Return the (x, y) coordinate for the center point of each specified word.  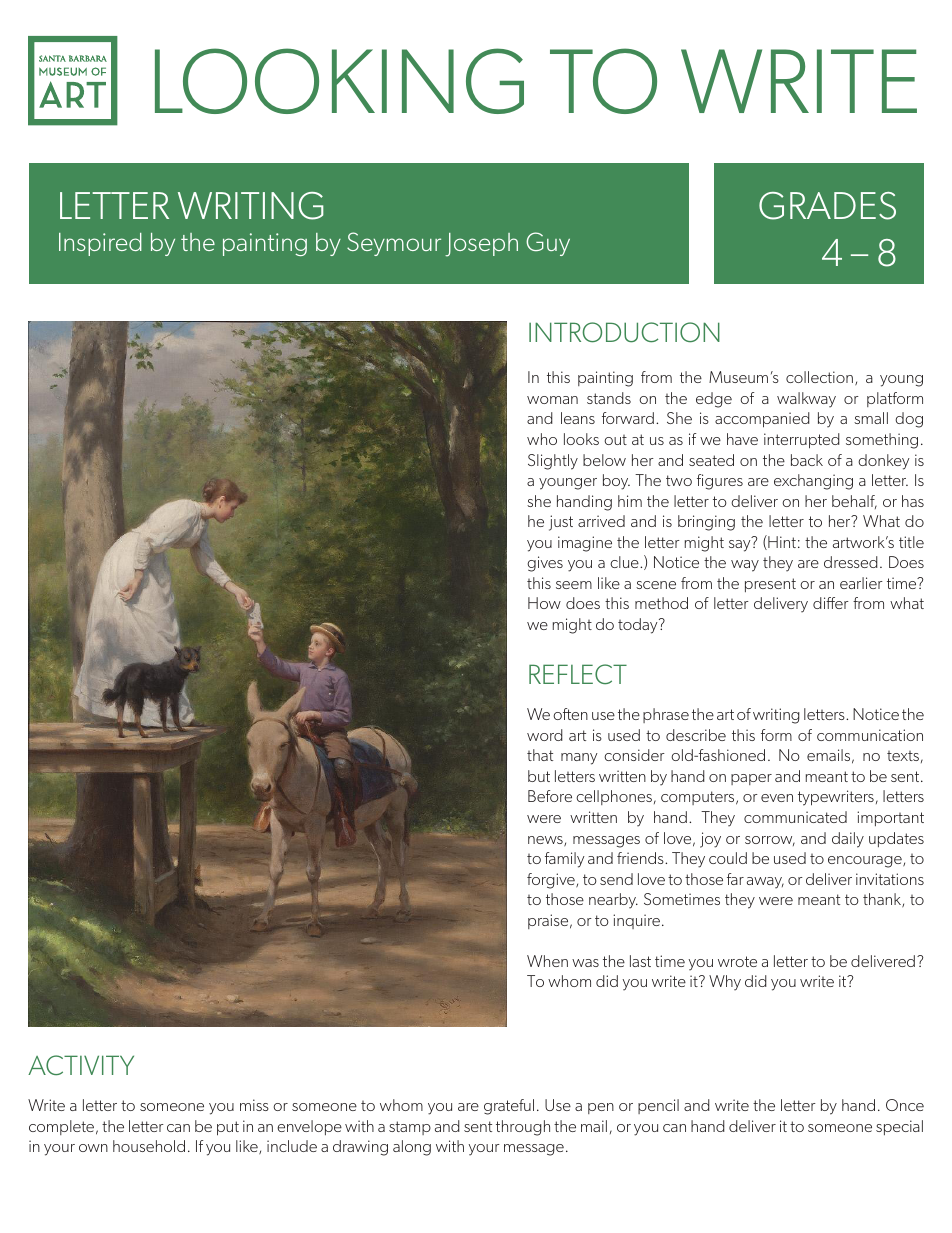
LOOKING (339, 81)
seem (574, 585)
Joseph (481, 245)
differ (831, 603)
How (544, 603)
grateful (509, 1107)
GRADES (827, 206)
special (899, 1127)
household (149, 1146)
